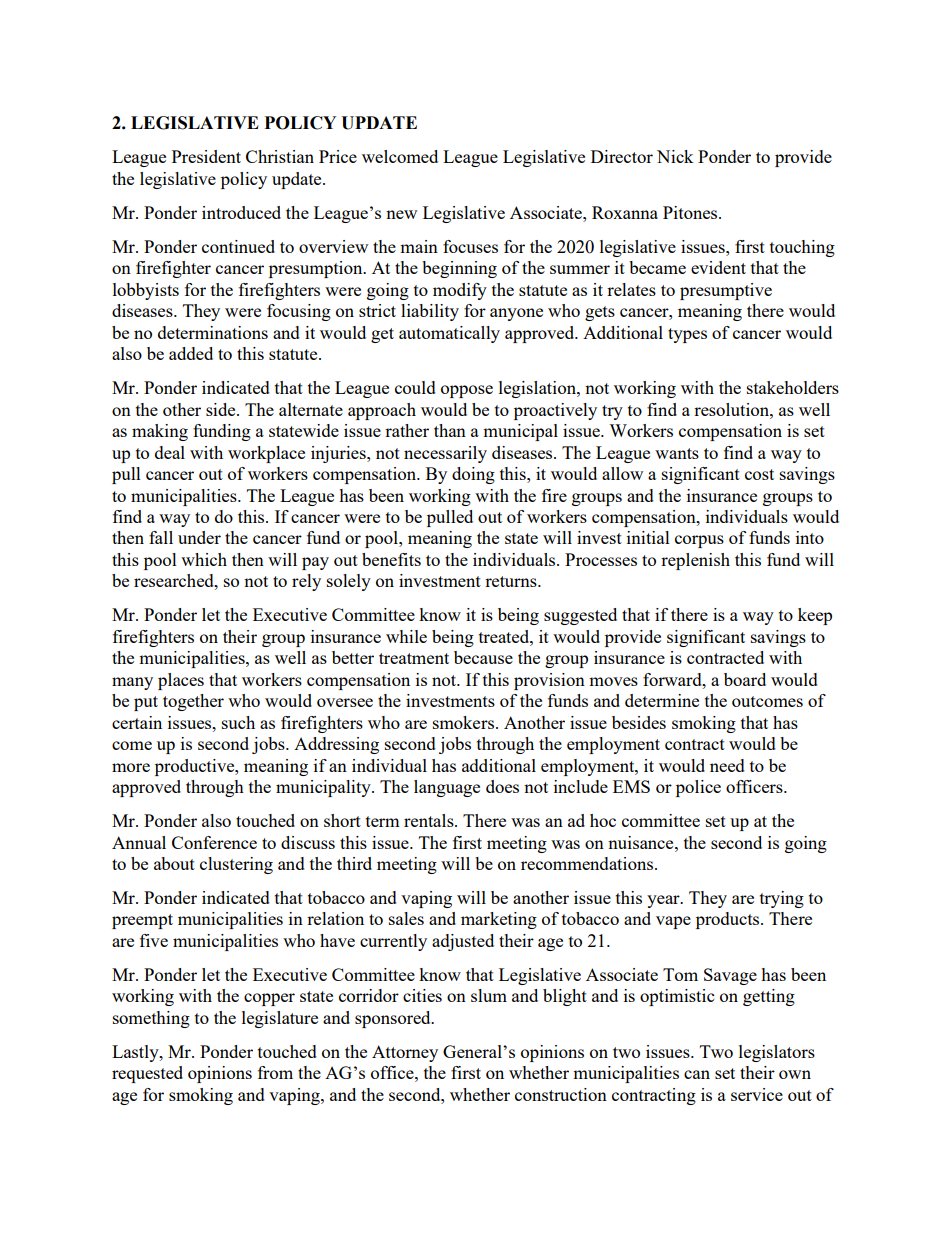 The width and height of the document is (952, 1233). Describe the element at coordinates (483, 657) in the document. I see `because` at that location.
